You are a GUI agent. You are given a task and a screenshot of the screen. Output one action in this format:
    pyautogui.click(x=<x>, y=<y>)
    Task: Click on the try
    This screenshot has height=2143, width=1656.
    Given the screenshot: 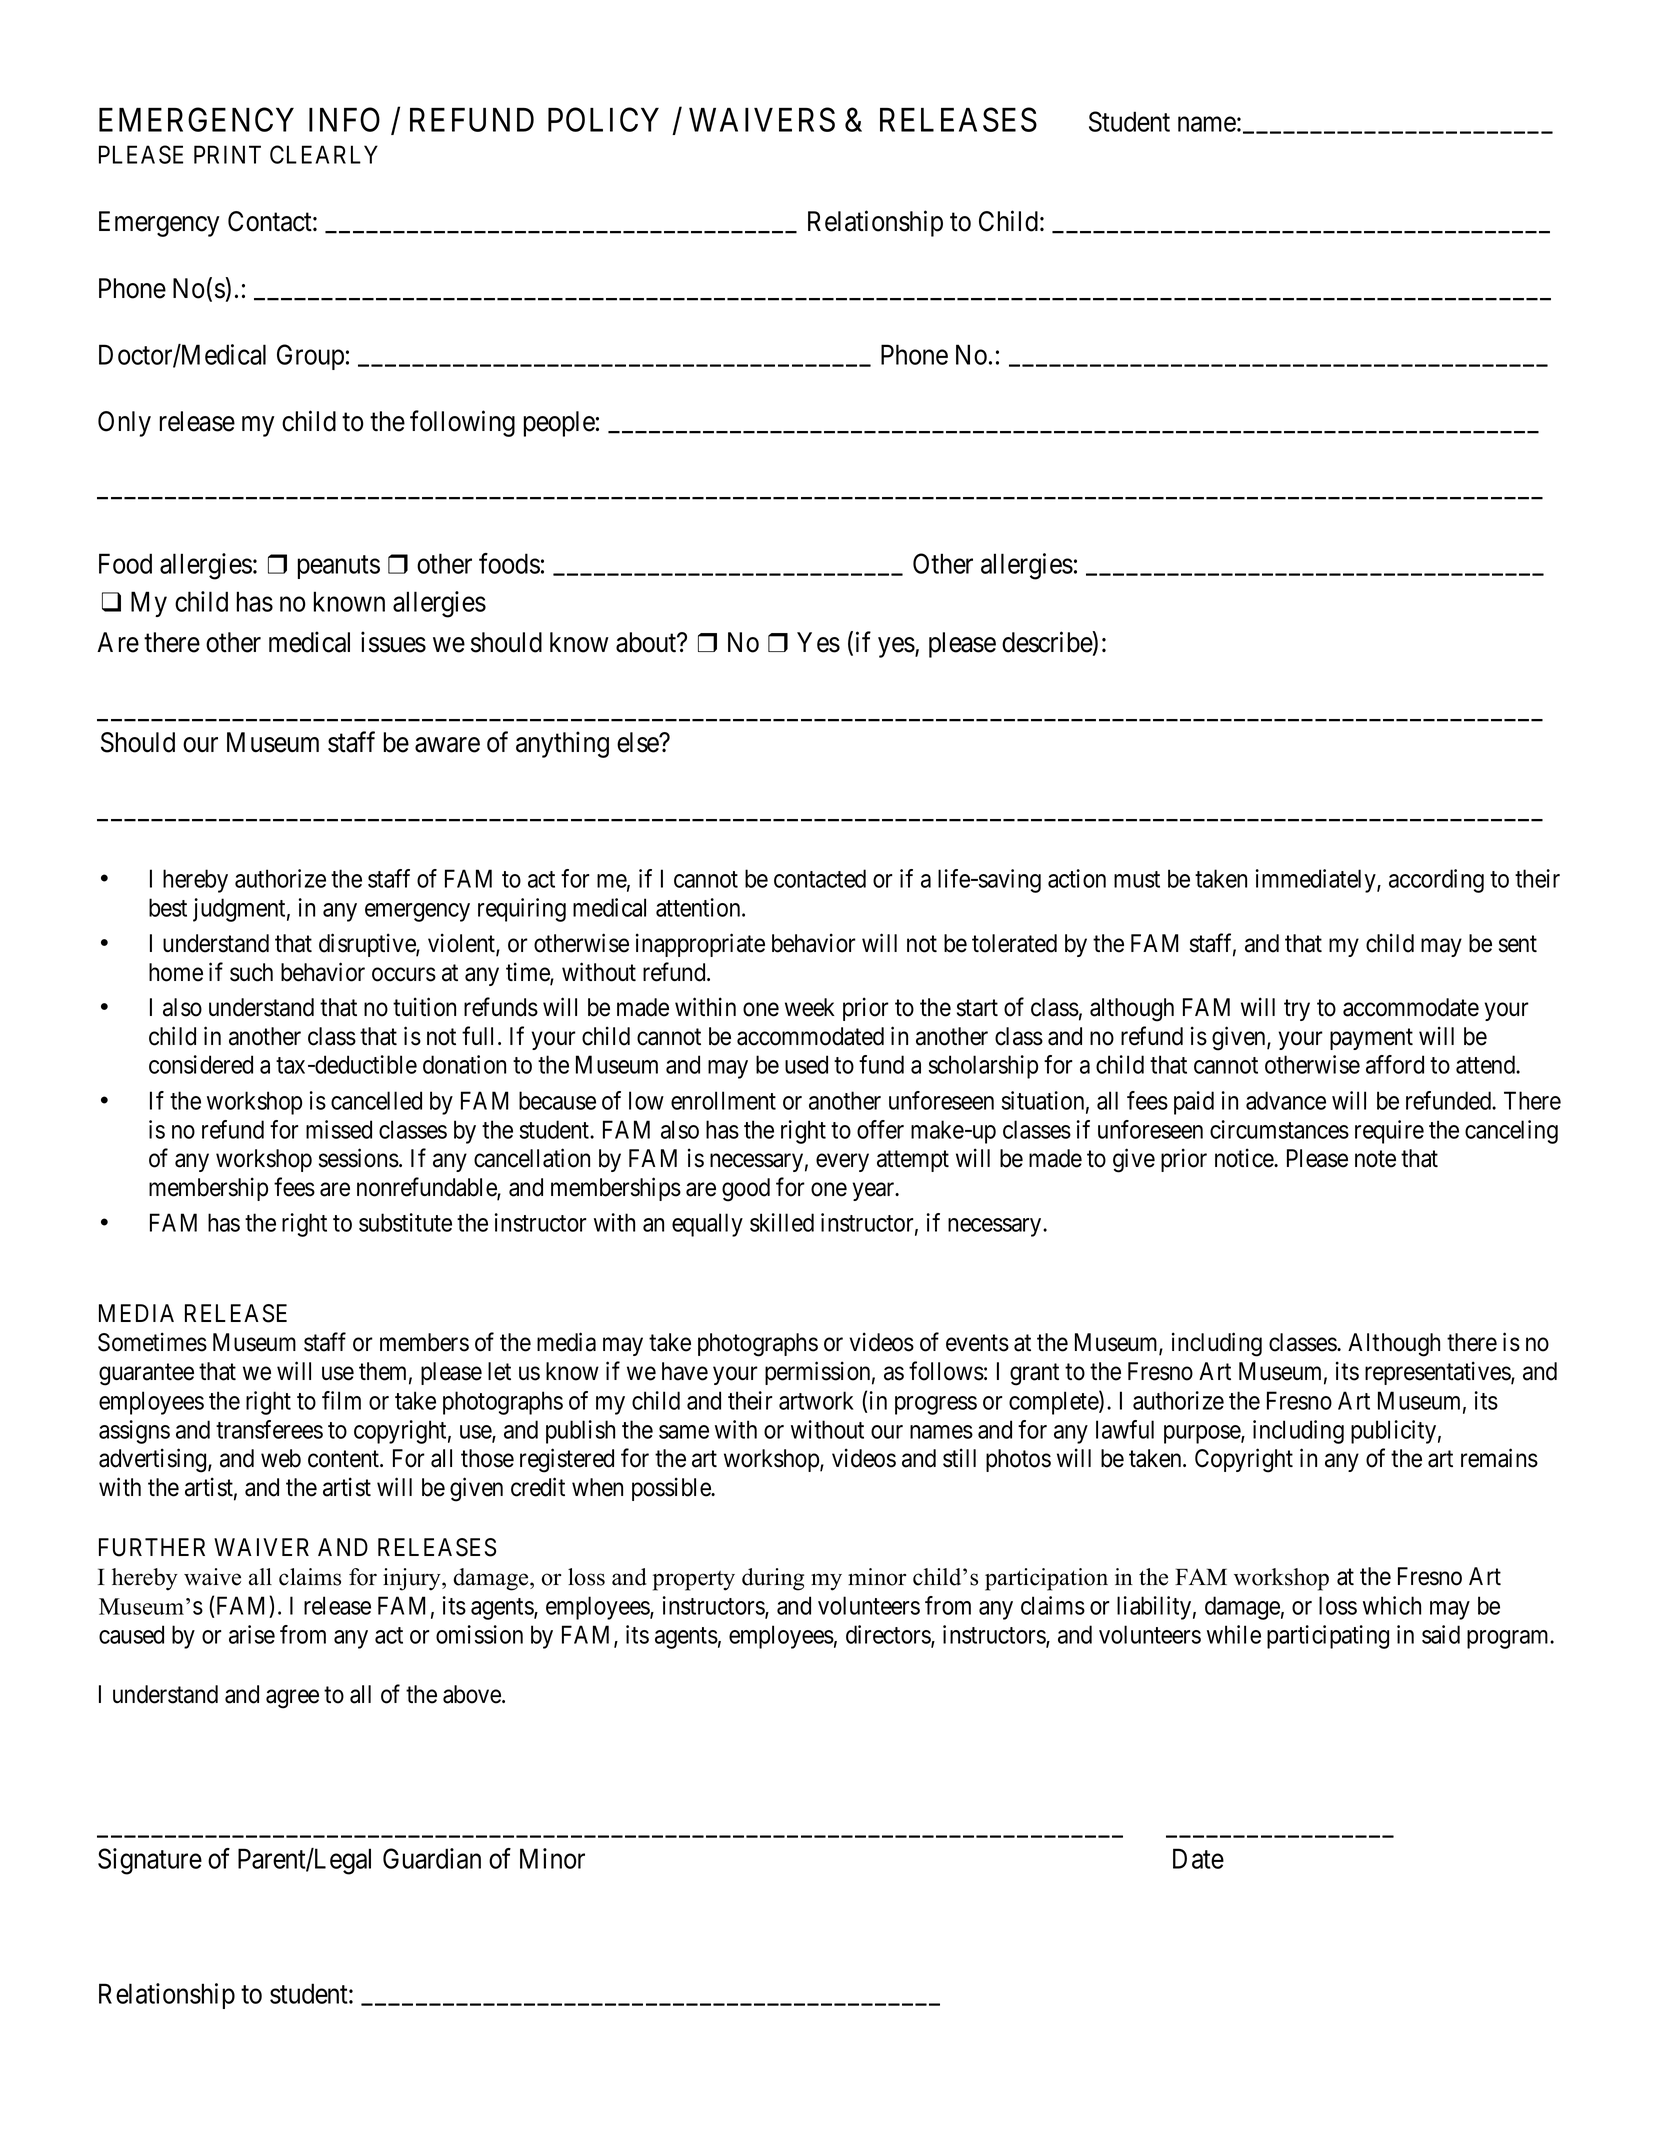 What is the action you would take?
    pyautogui.click(x=1297, y=1010)
